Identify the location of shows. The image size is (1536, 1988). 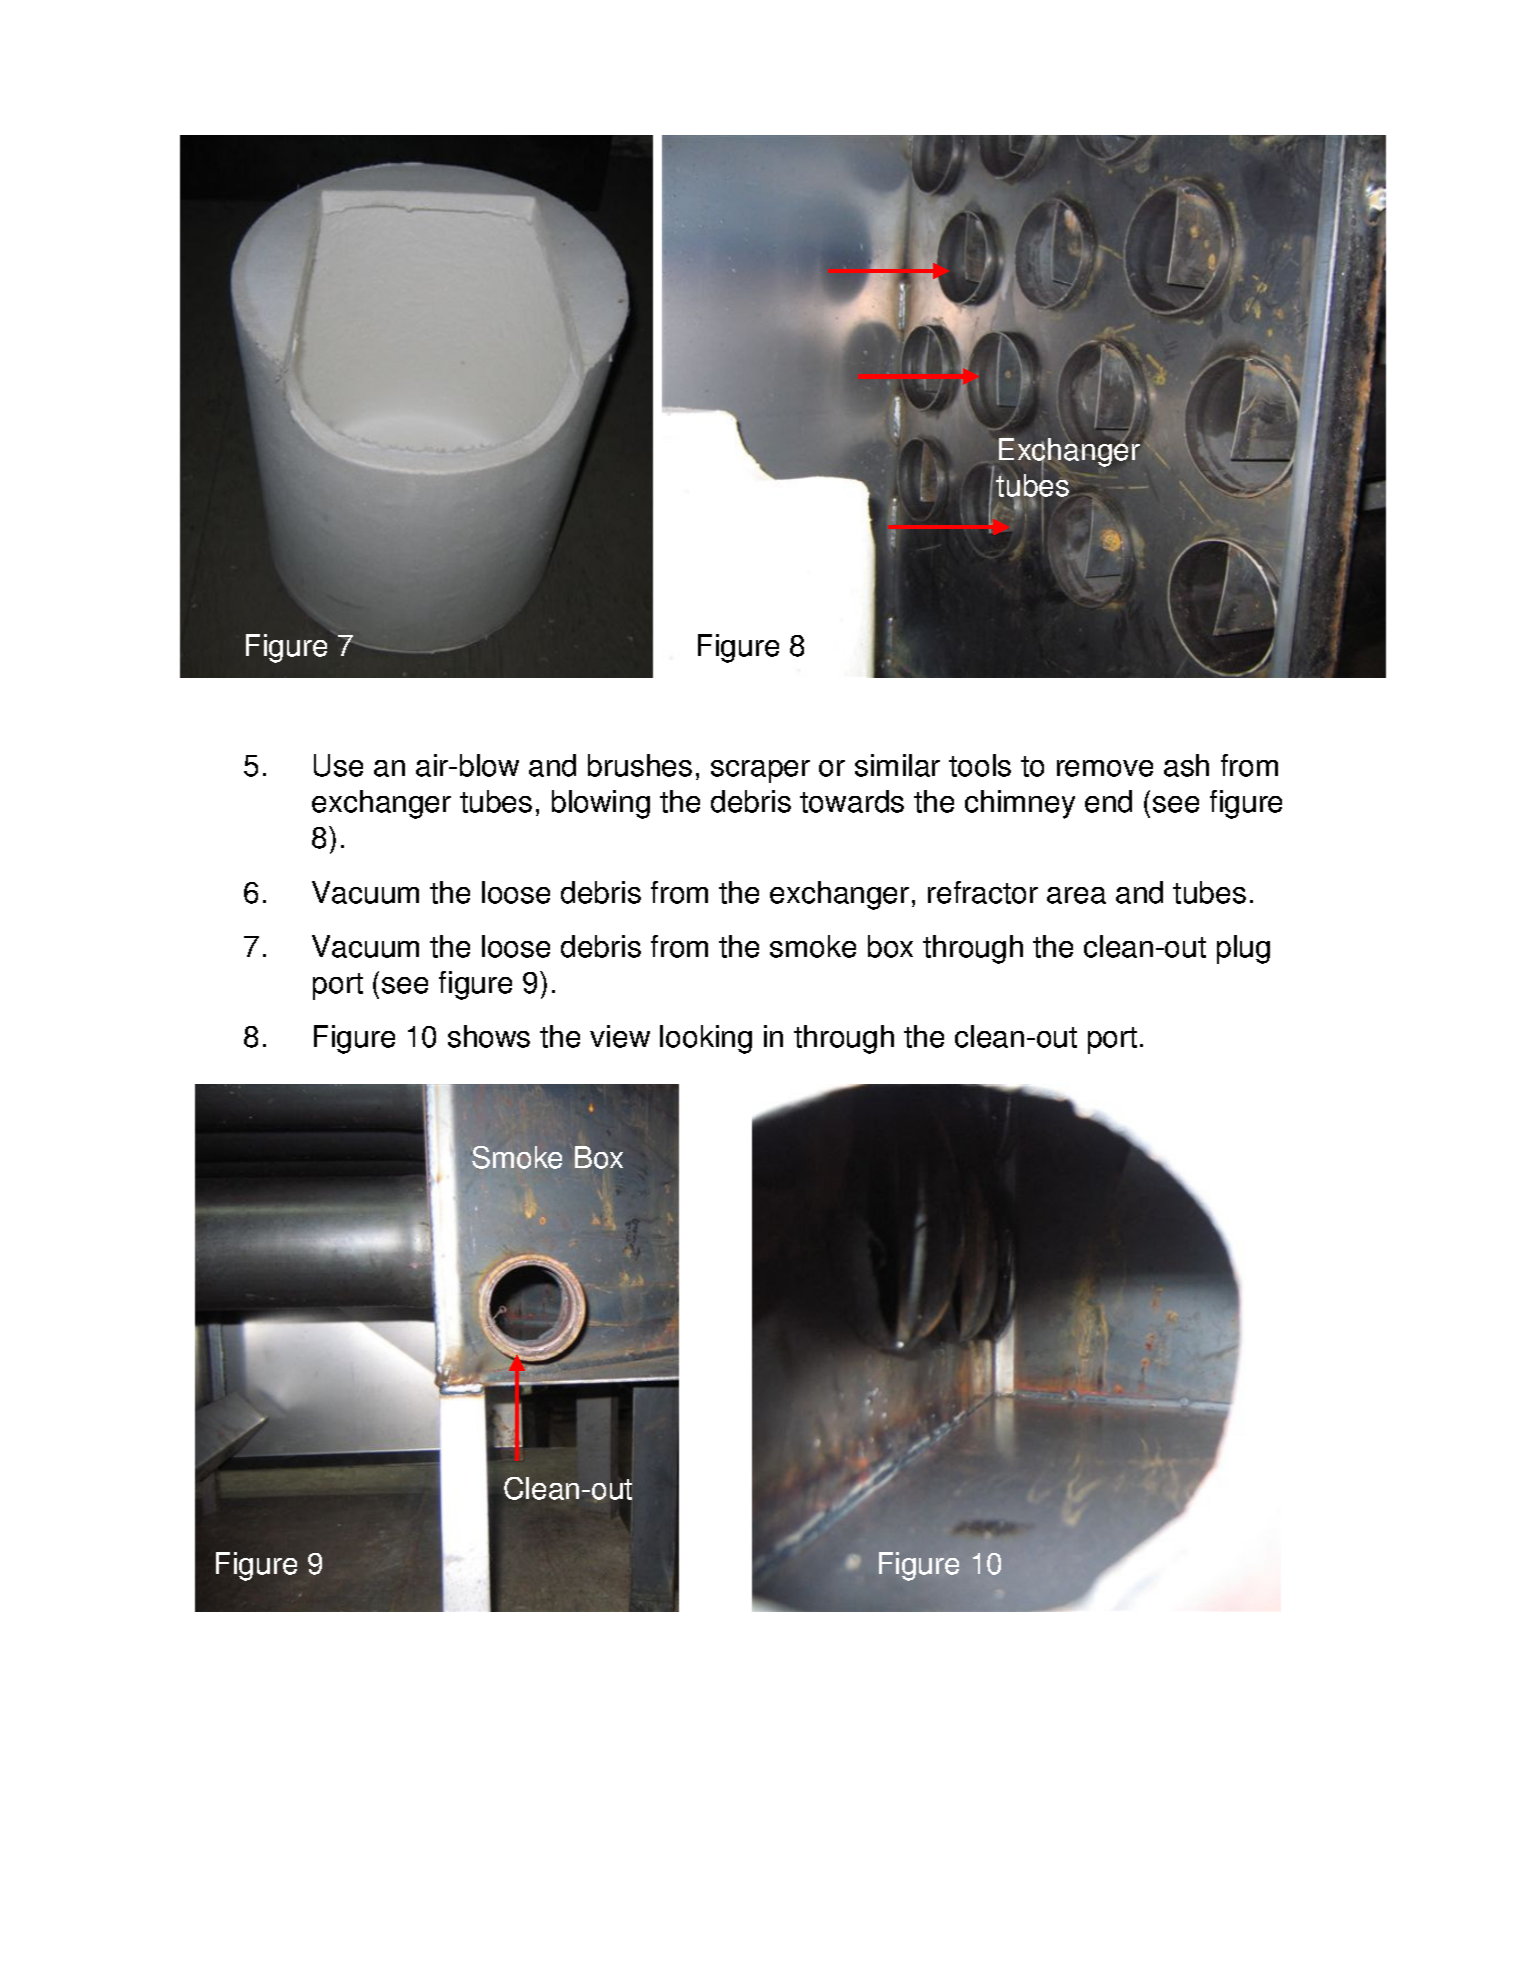
(489, 1036).
